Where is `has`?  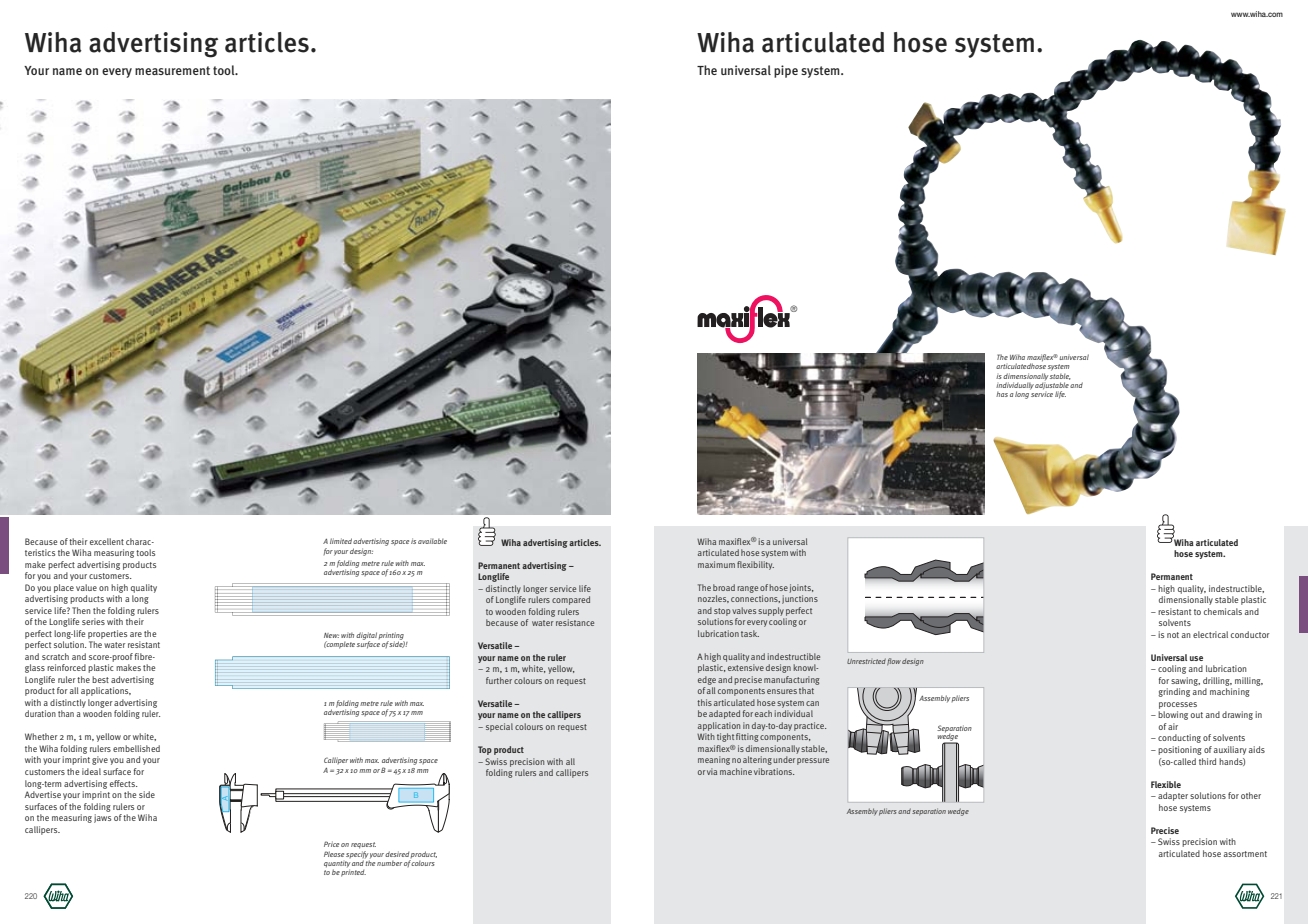
has is located at coordinates (1002, 394).
